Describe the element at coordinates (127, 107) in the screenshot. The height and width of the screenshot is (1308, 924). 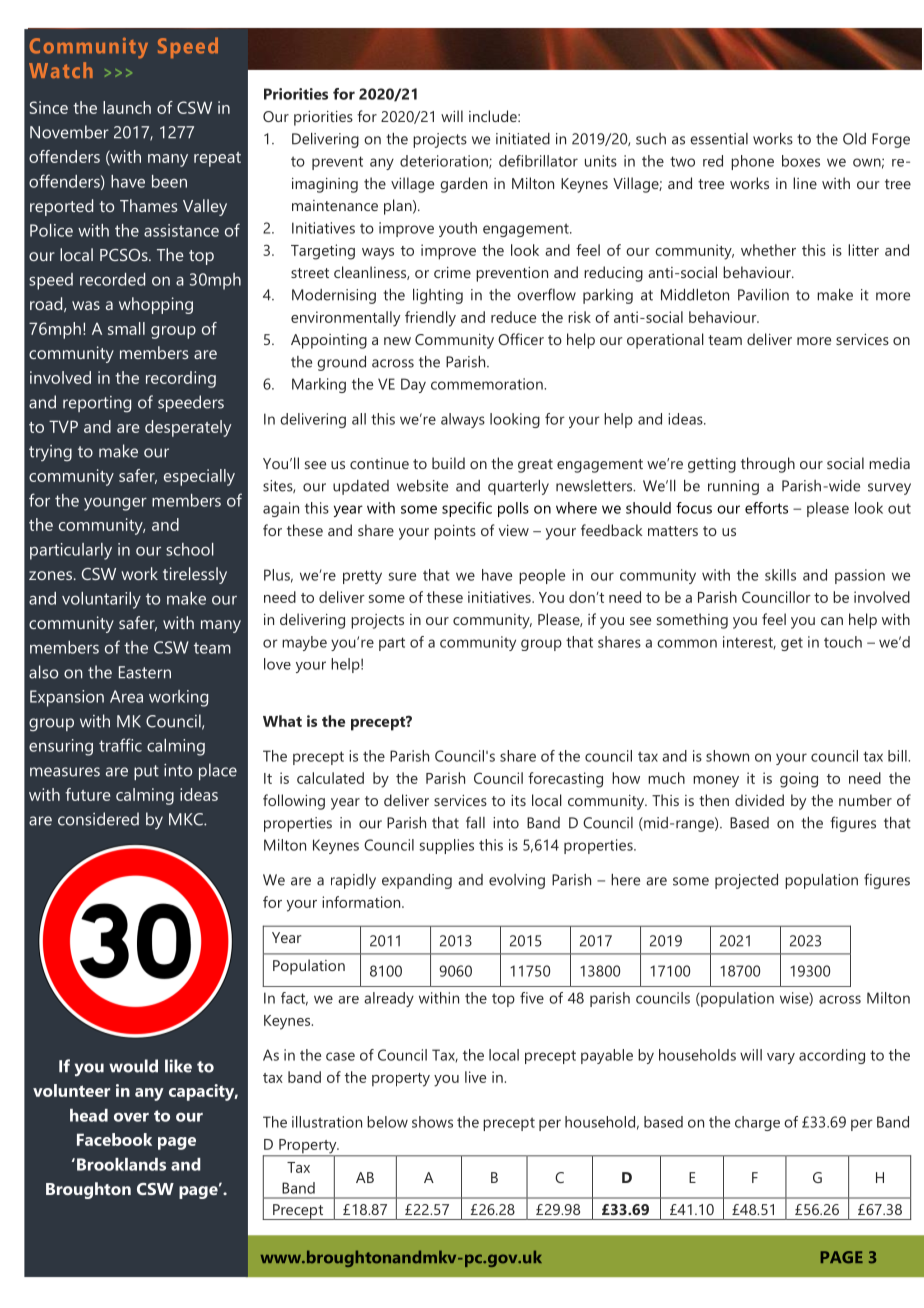
I see `launch` at that location.
